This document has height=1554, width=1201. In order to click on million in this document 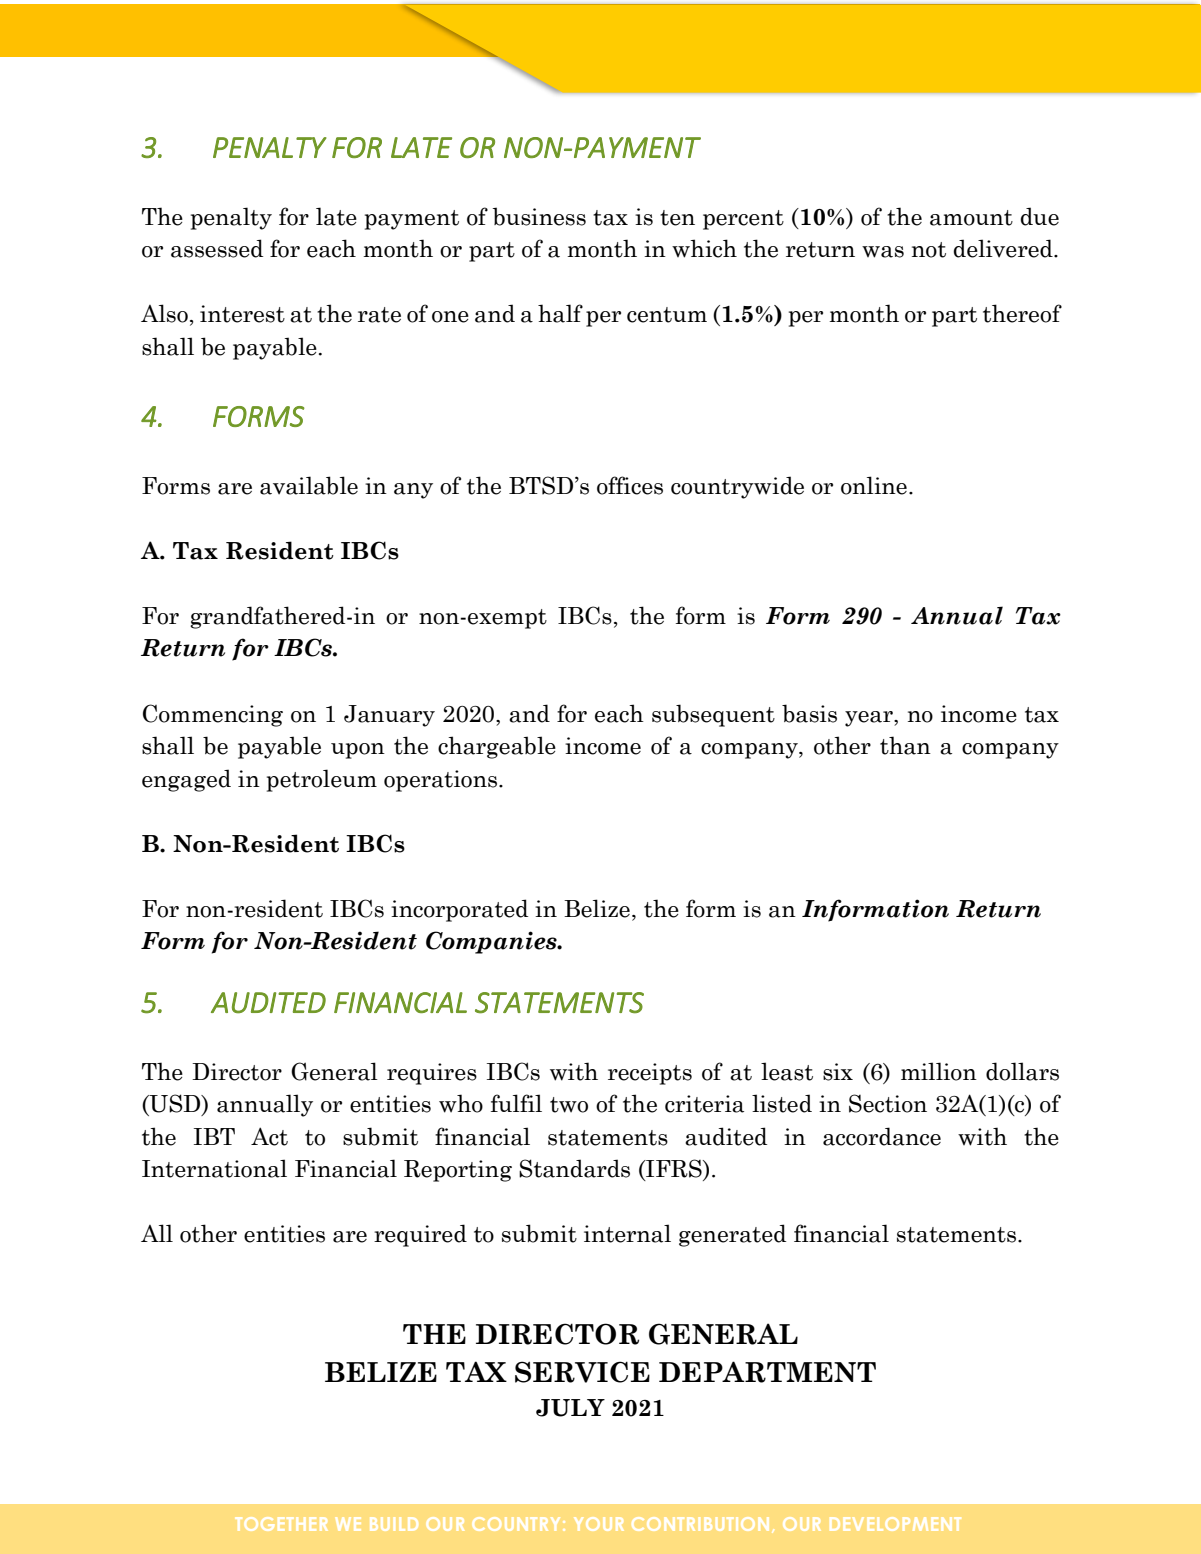, I will do `click(939, 1071)`.
